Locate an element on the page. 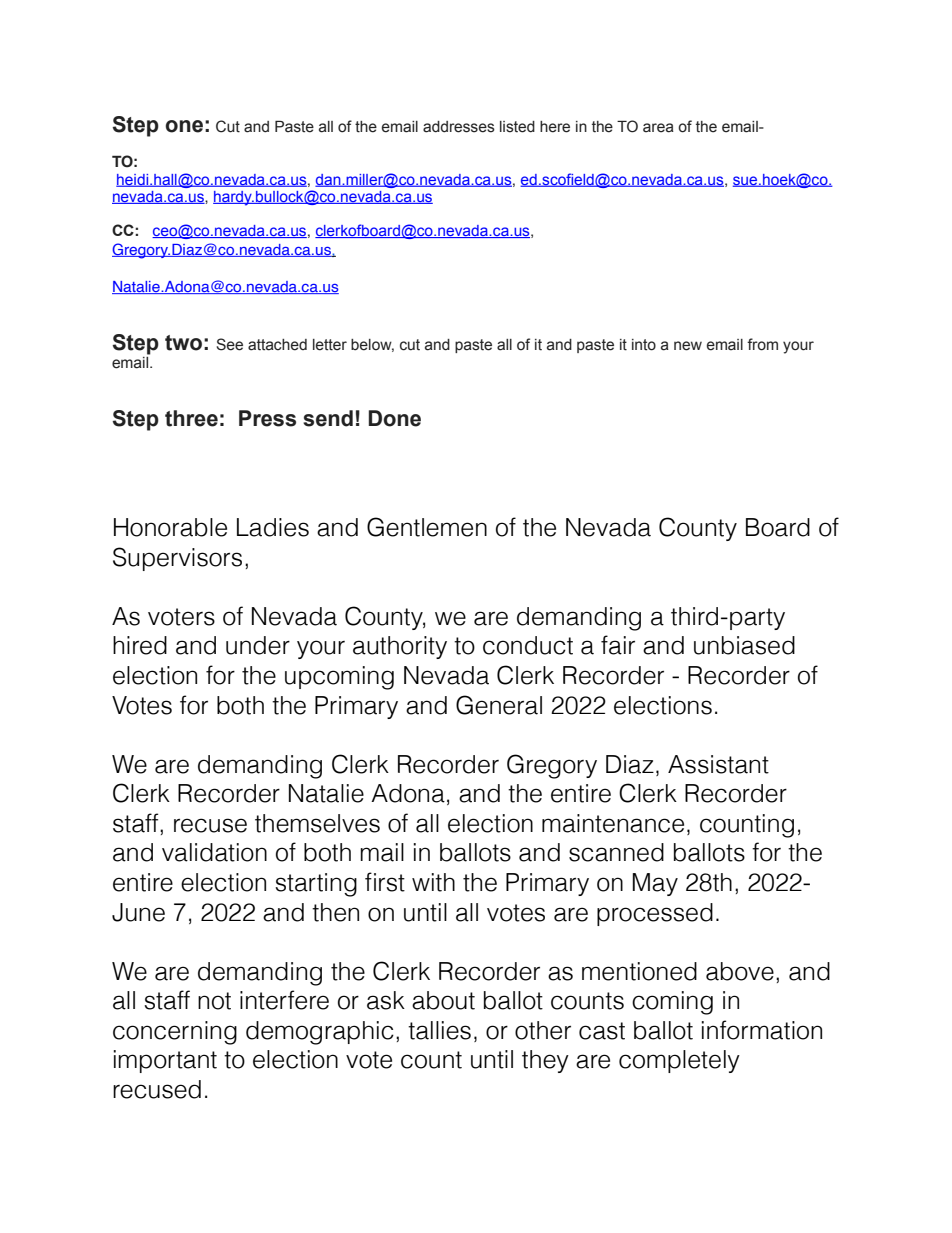 The height and width of the document is (1233, 952). Supervisors is located at coordinates (177, 559).
